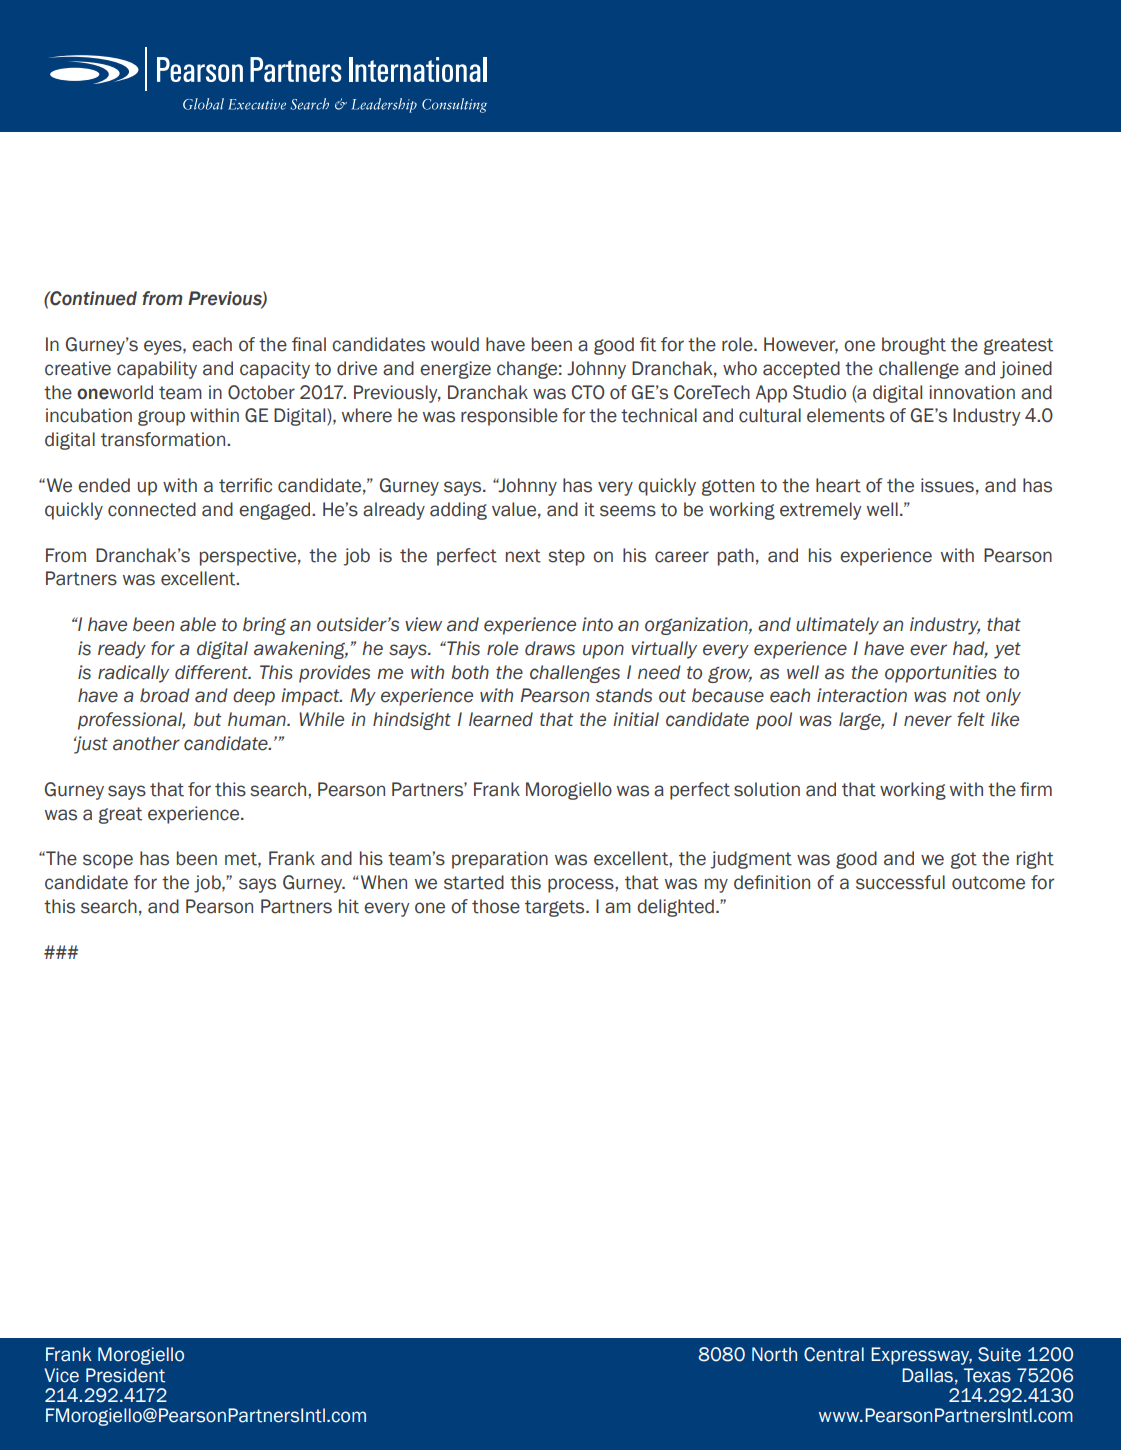 This screenshot has height=1450, width=1121. I want to click on Expressway, so click(921, 1356).
